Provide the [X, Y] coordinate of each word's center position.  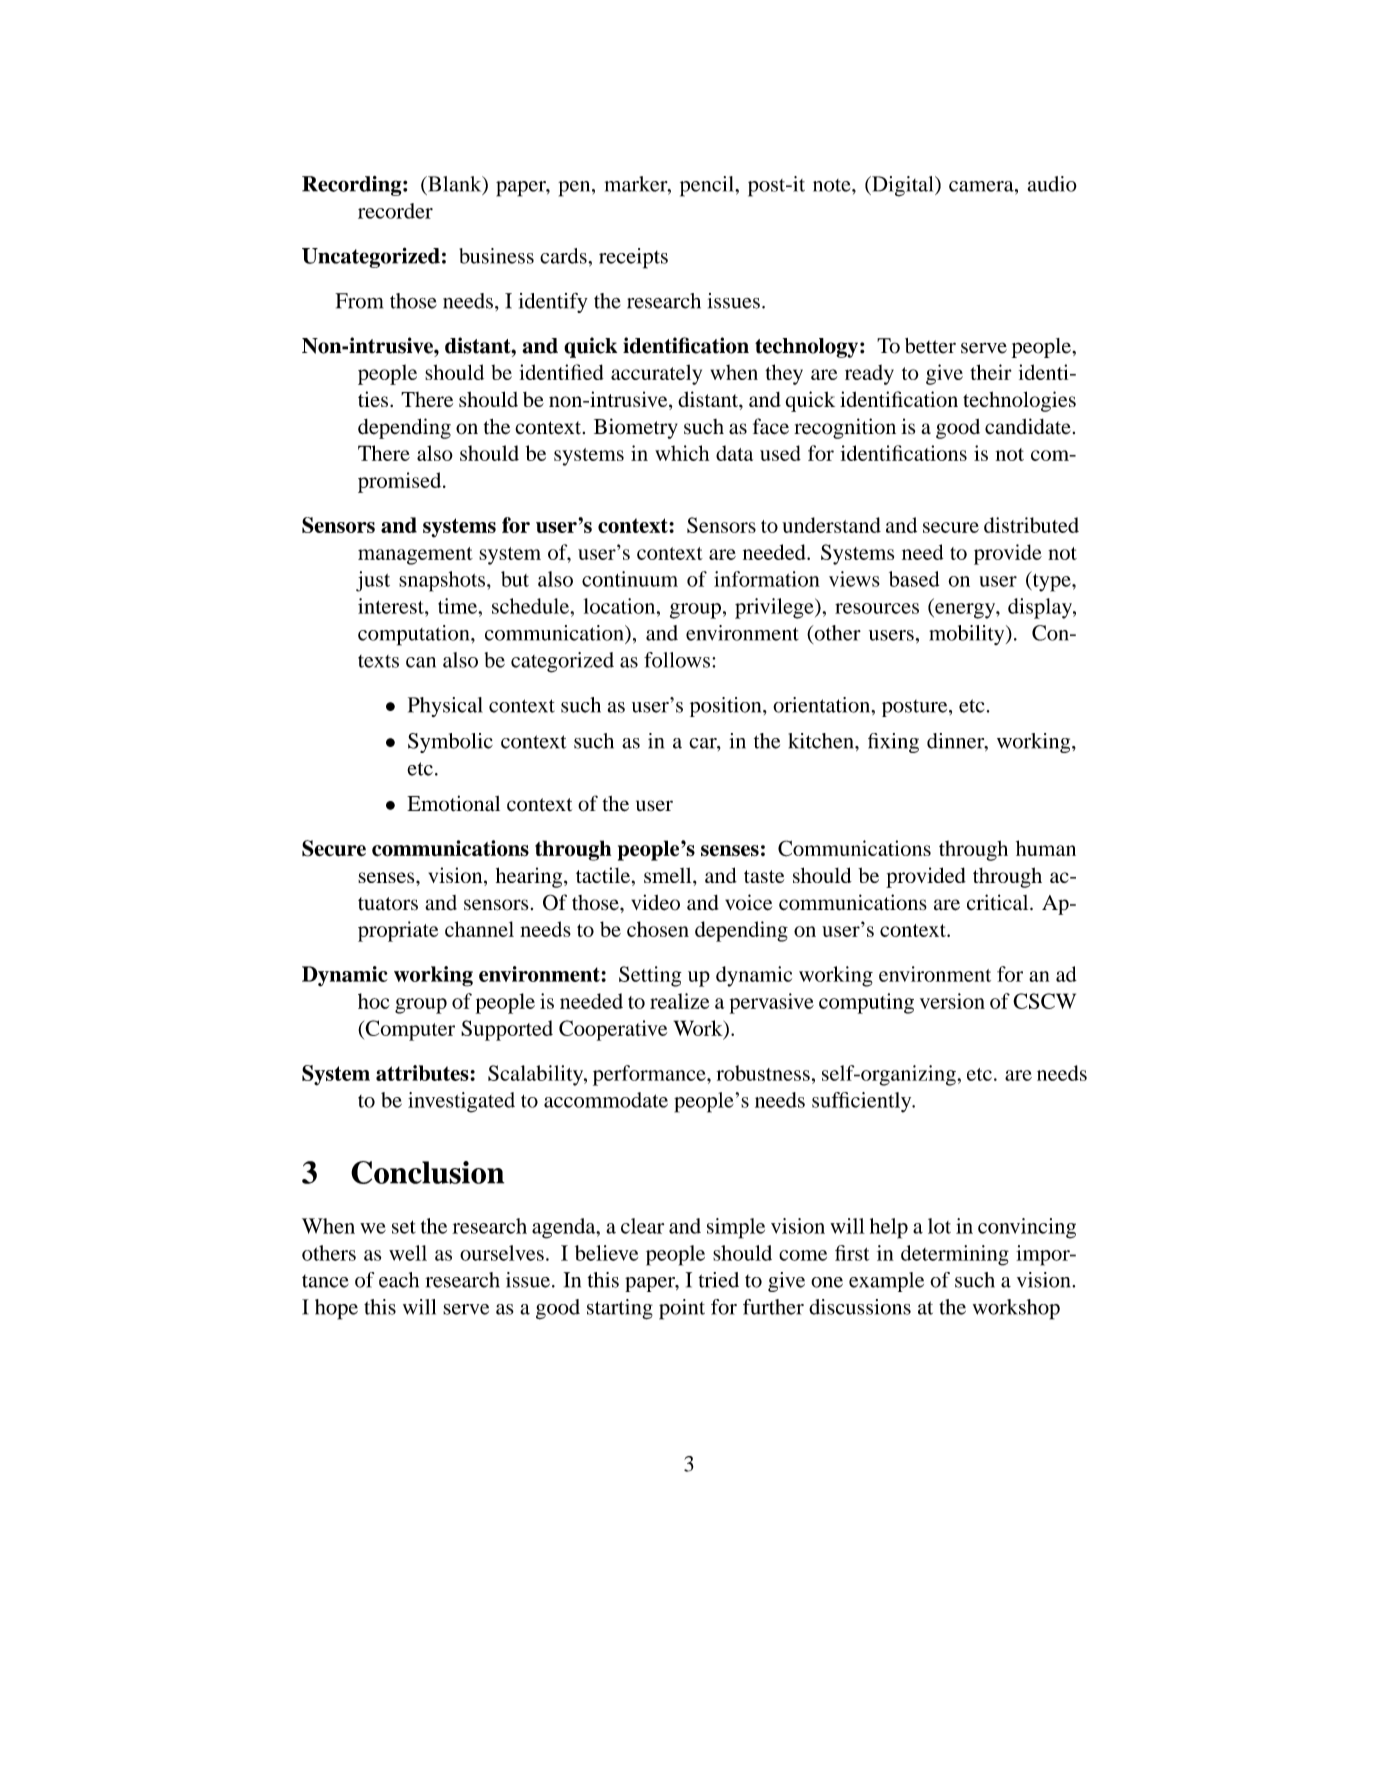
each [399, 1280]
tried [719, 1280]
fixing [893, 743]
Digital [903, 186]
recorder [395, 211]
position [727, 707]
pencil [708, 186]
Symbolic [450, 743]
